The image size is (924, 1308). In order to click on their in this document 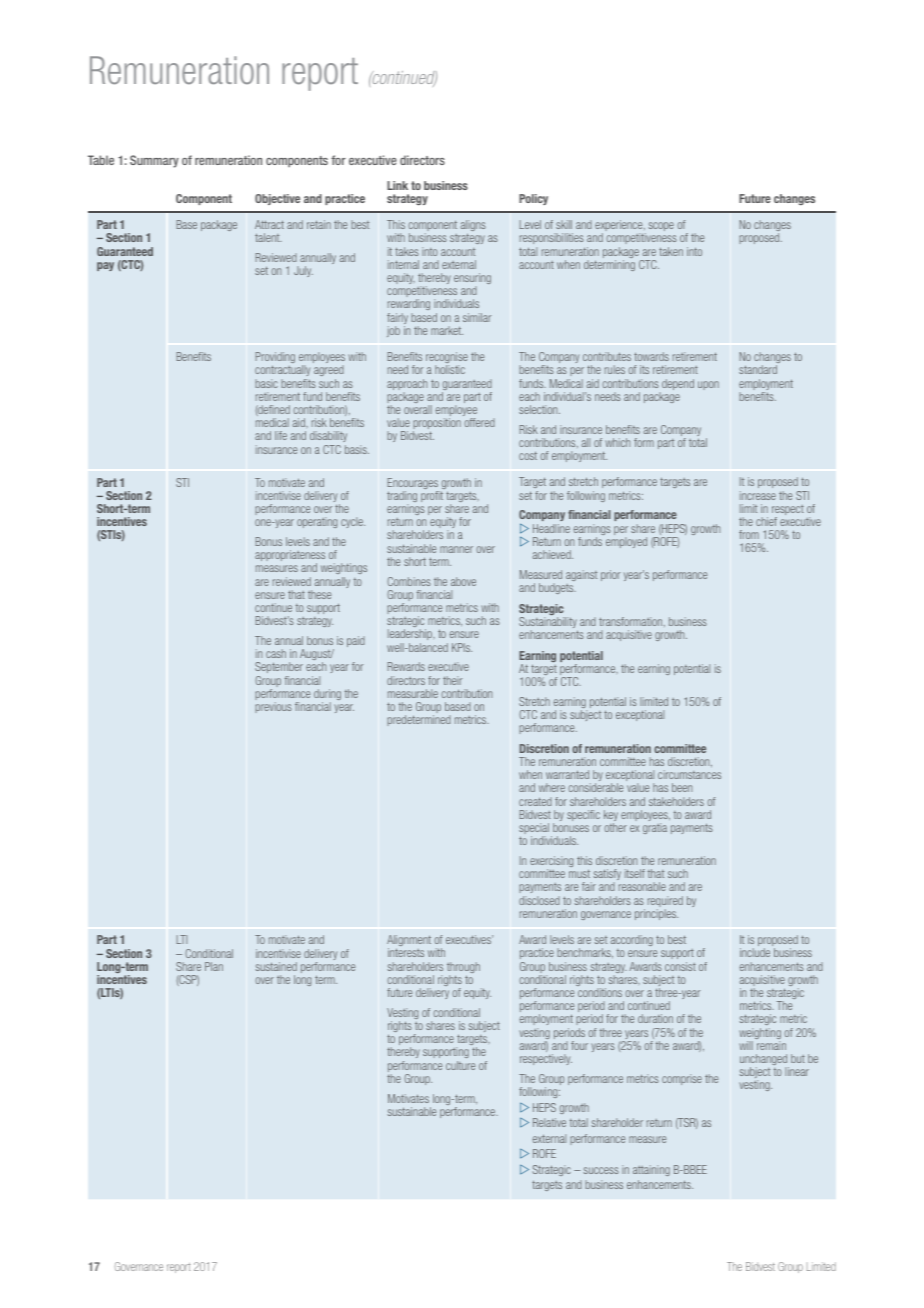, I will do `click(452, 680)`.
